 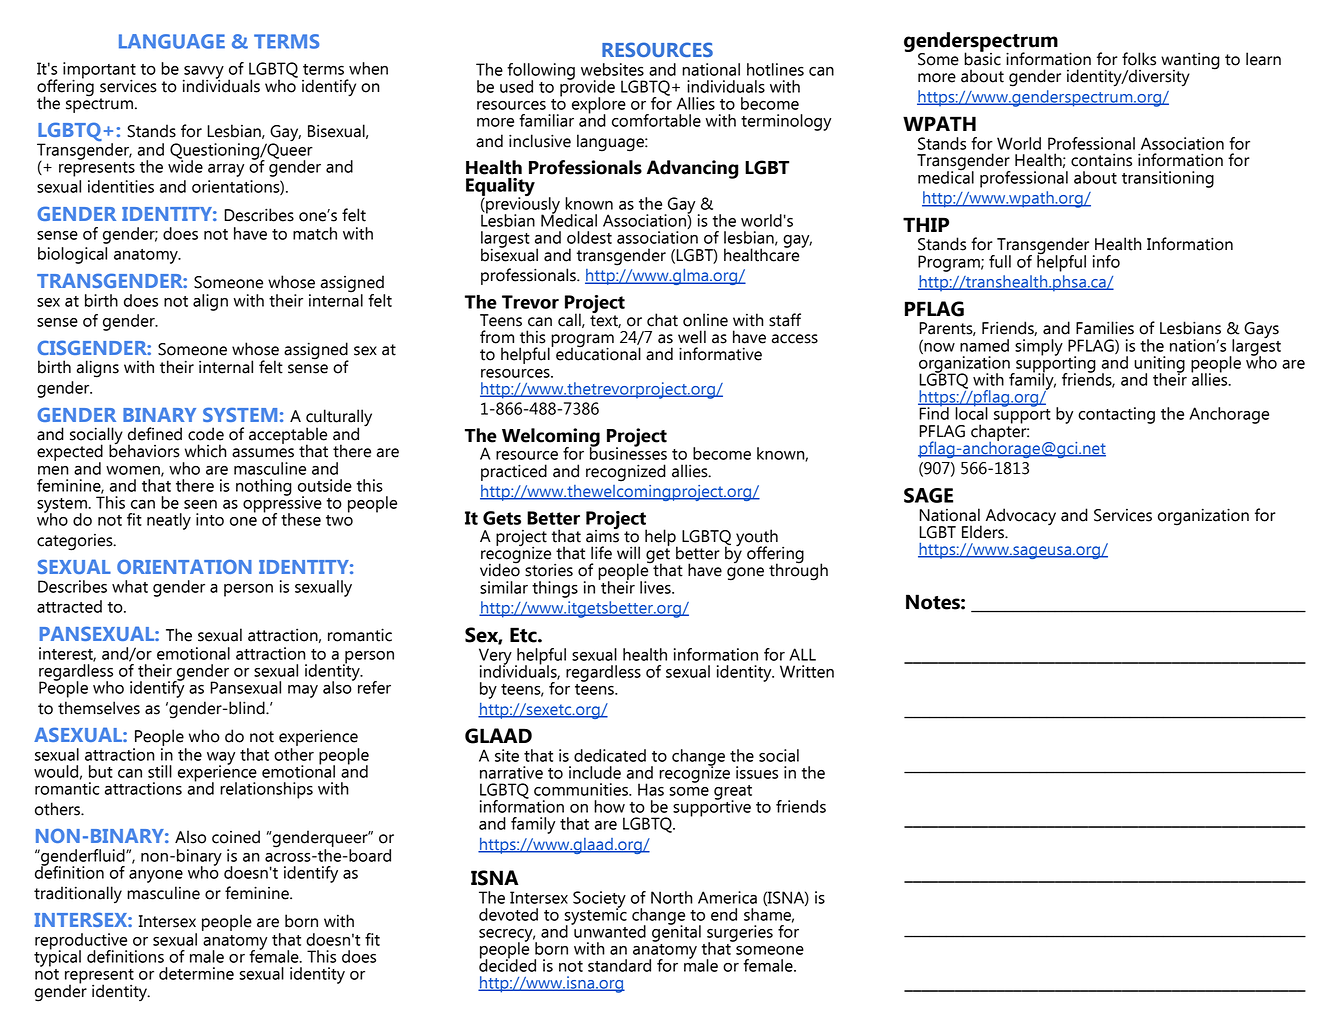 What do you see at coordinates (1139, 59) in the page?
I see `folks` at bounding box center [1139, 59].
